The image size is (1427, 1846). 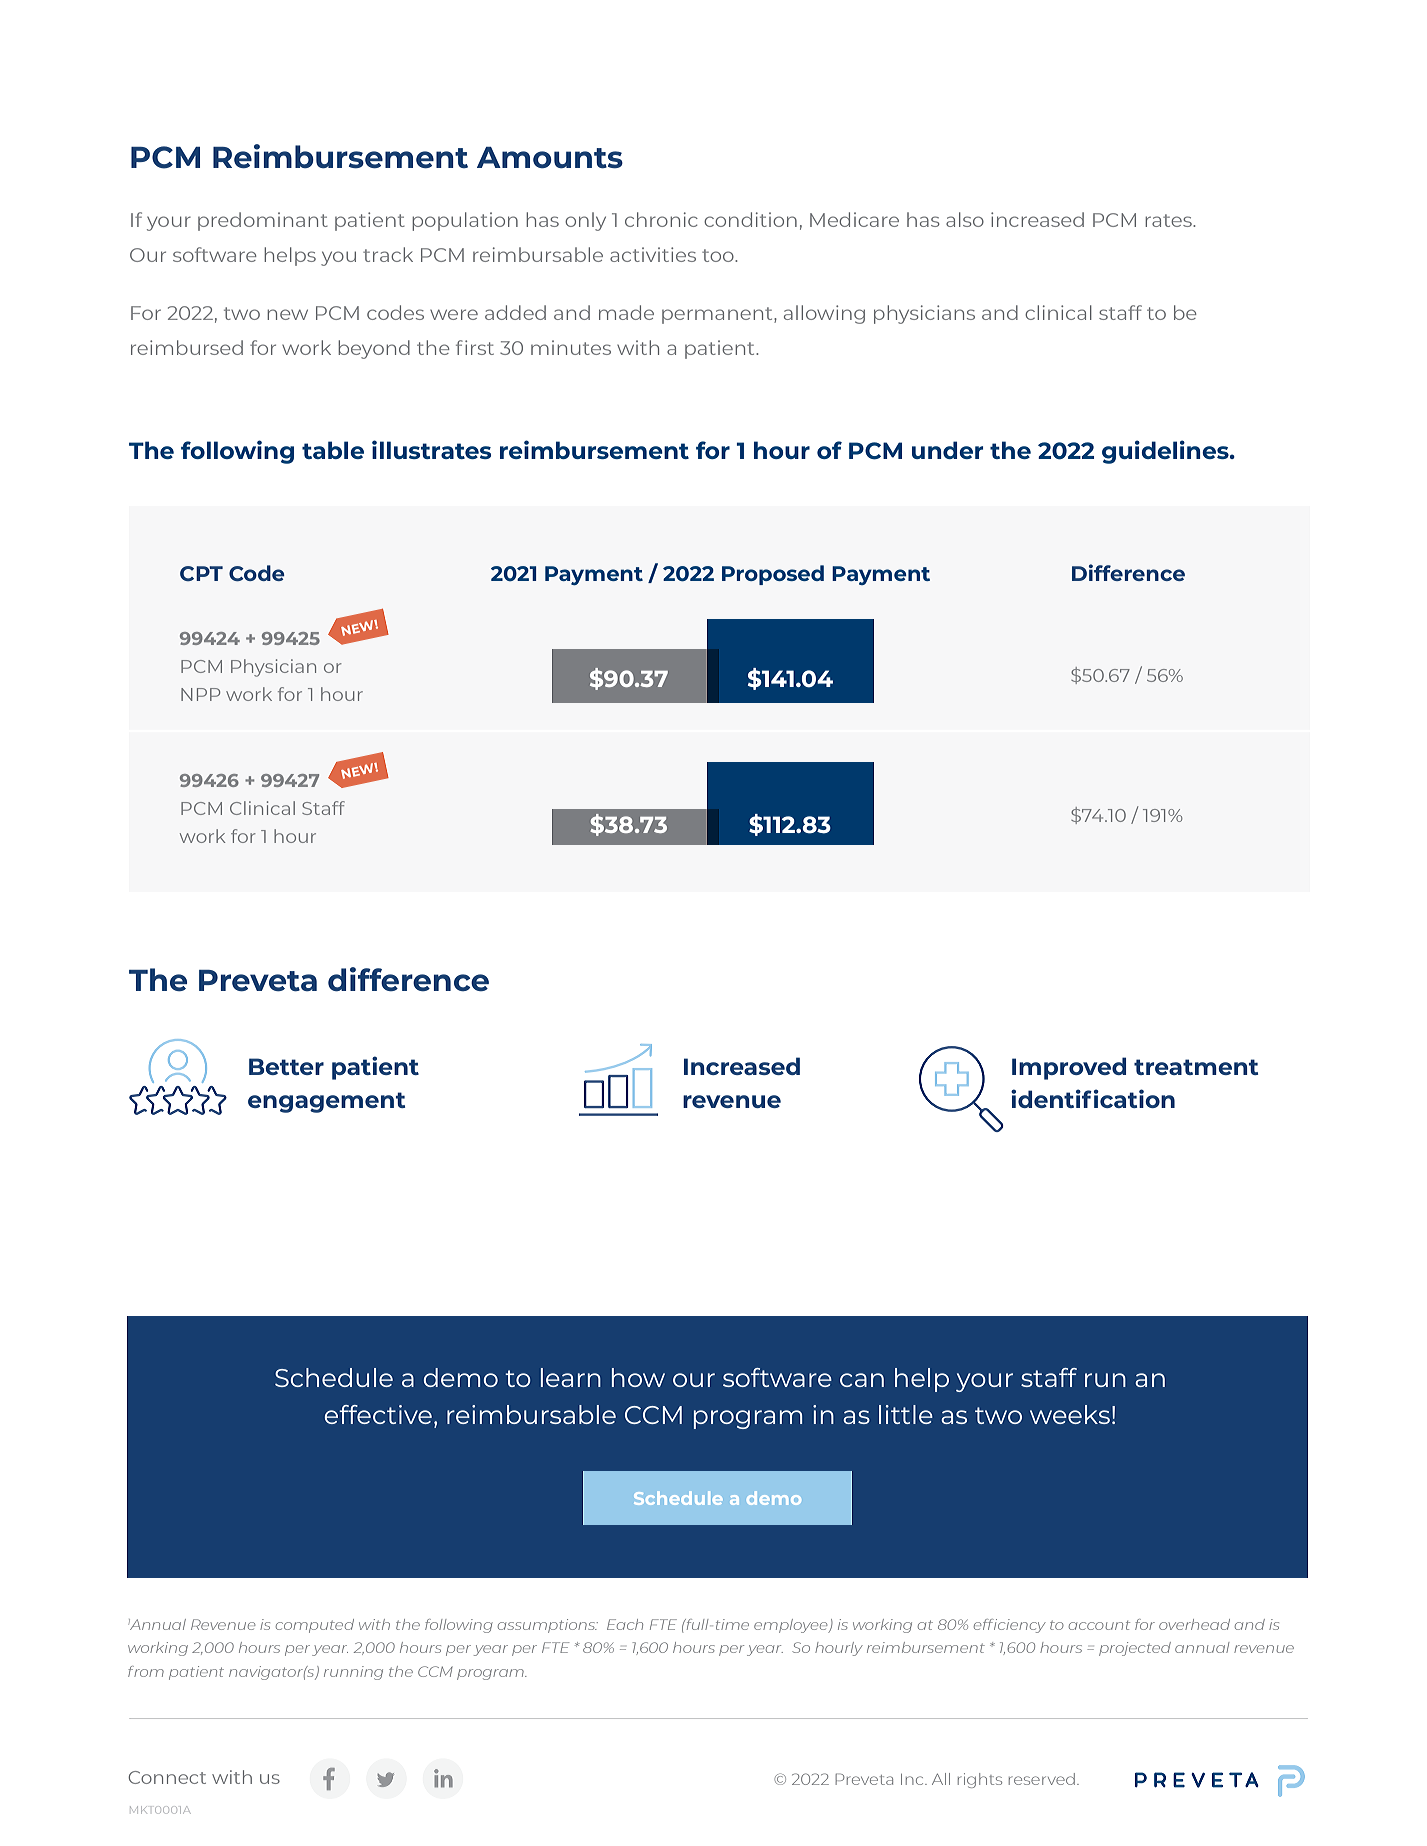 What do you see at coordinates (263, 221) in the image?
I see `predominant` at bounding box center [263, 221].
